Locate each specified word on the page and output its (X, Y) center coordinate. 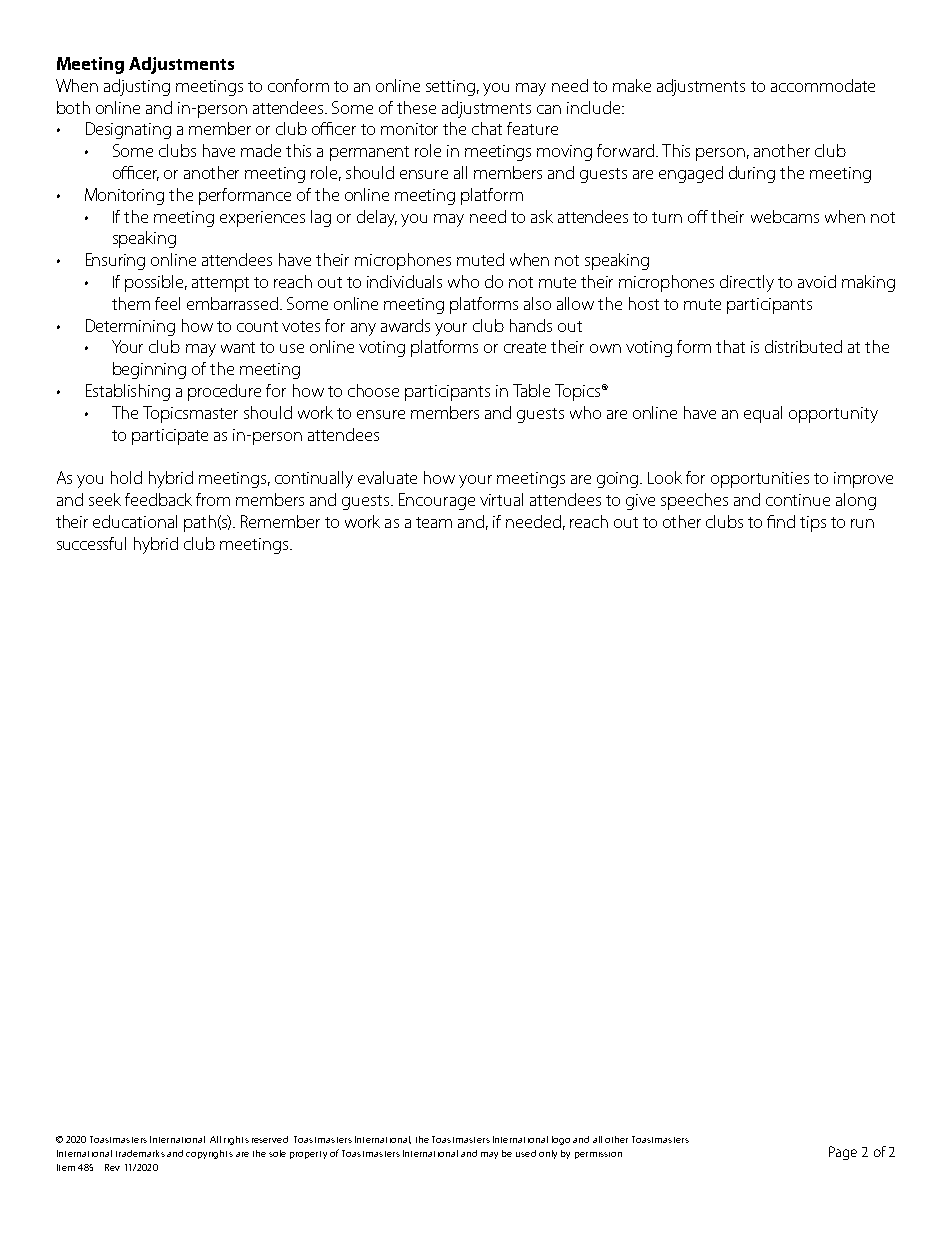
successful (91, 543)
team (434, 522)
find (781, 521)
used (526, 1153)
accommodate (823, 85)
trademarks (140, 1153)
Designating (128, 130)
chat (487, 128)
